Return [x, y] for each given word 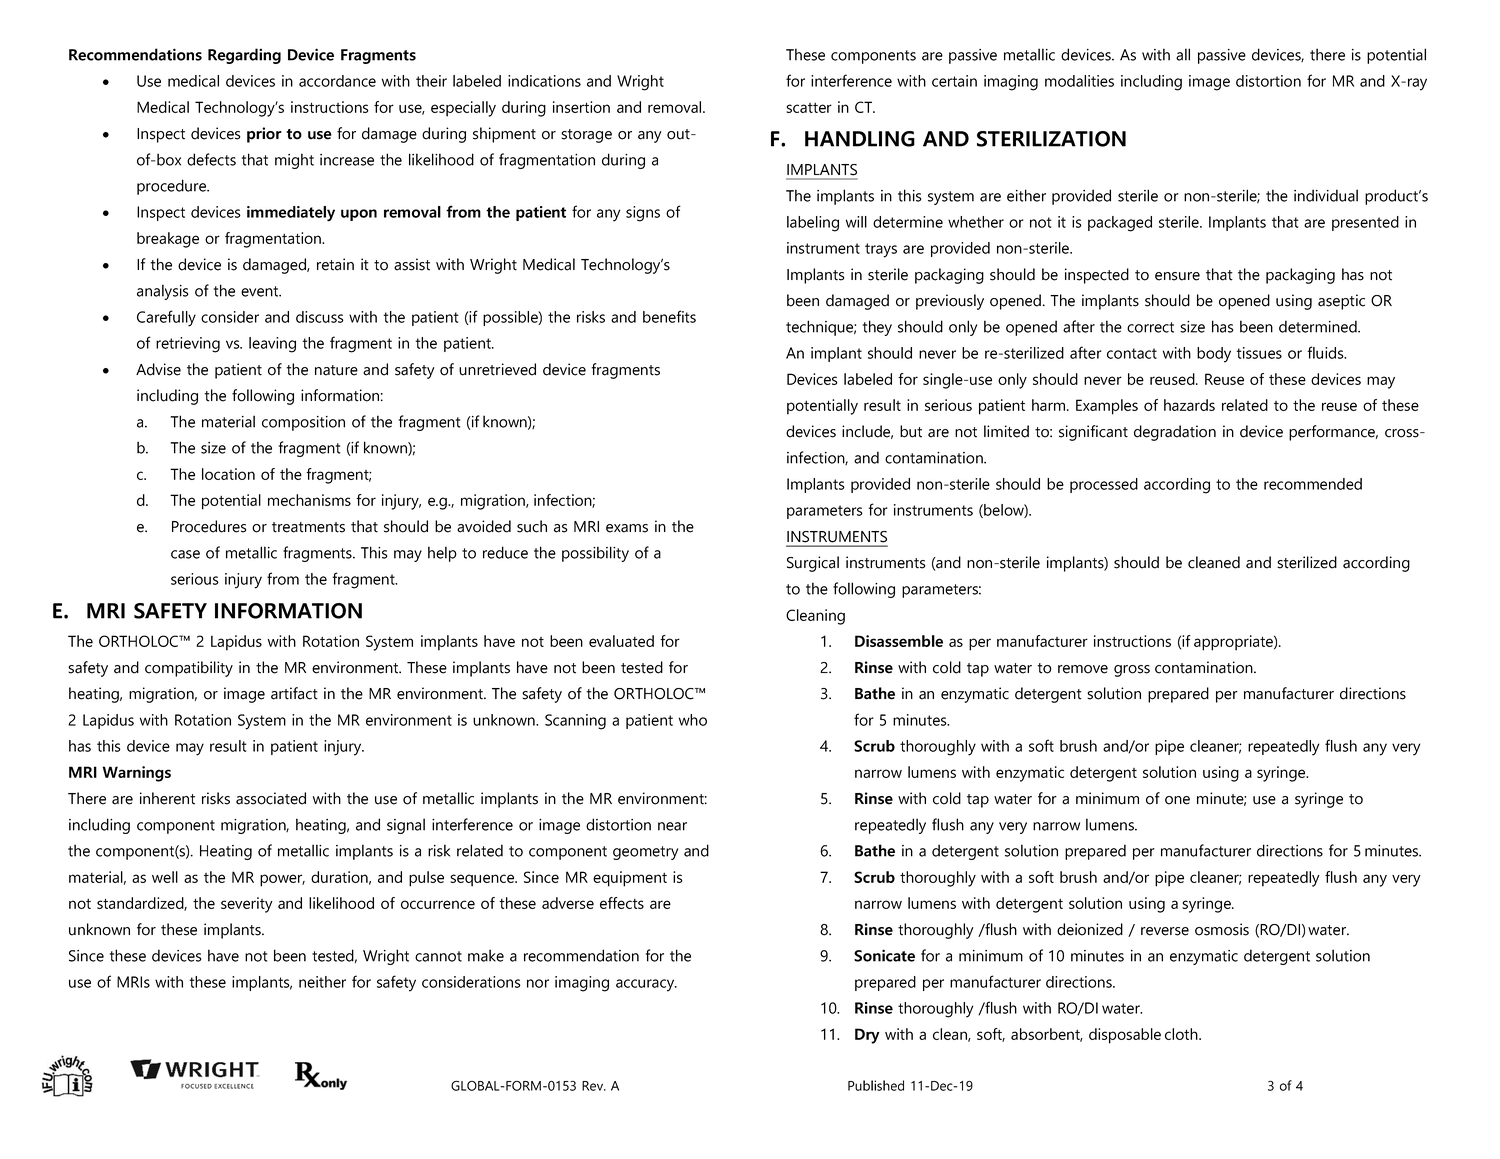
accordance [337, 81]
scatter [809, 108]
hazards [1189, 405]
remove [1083, 669]
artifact [294, 693]
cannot [438, 956]
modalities [1079, 81]
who [693, 720]
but [911, 431]
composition [303, 423]
